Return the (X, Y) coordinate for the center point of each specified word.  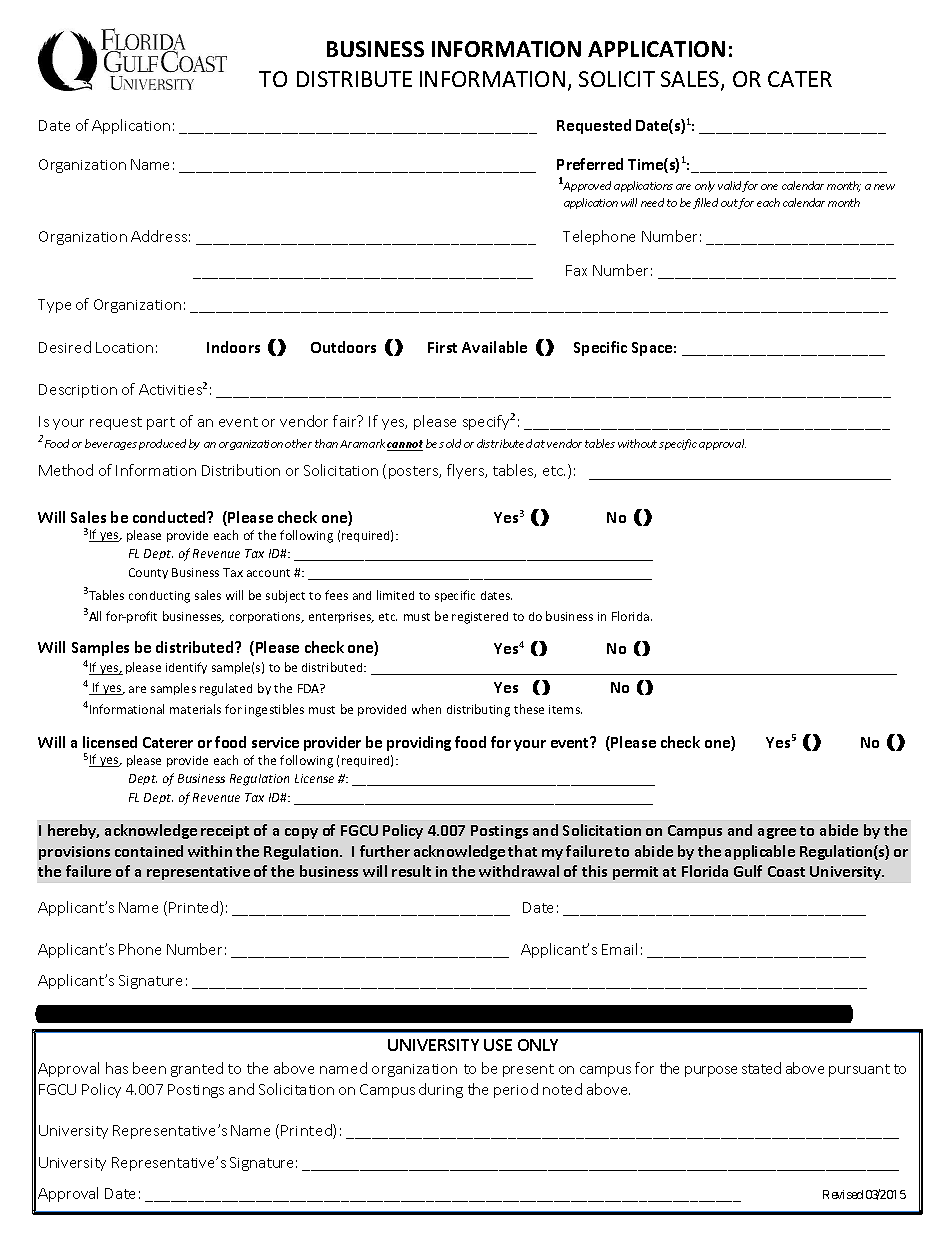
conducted (170, 517)
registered (480, 618)
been (149, 1068)
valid (730, 186)
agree (777, 833)
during (441, 1090)
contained (149, 851)
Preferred (590, 164)
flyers (466, 471)
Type (54, 306)
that (522, 851)
